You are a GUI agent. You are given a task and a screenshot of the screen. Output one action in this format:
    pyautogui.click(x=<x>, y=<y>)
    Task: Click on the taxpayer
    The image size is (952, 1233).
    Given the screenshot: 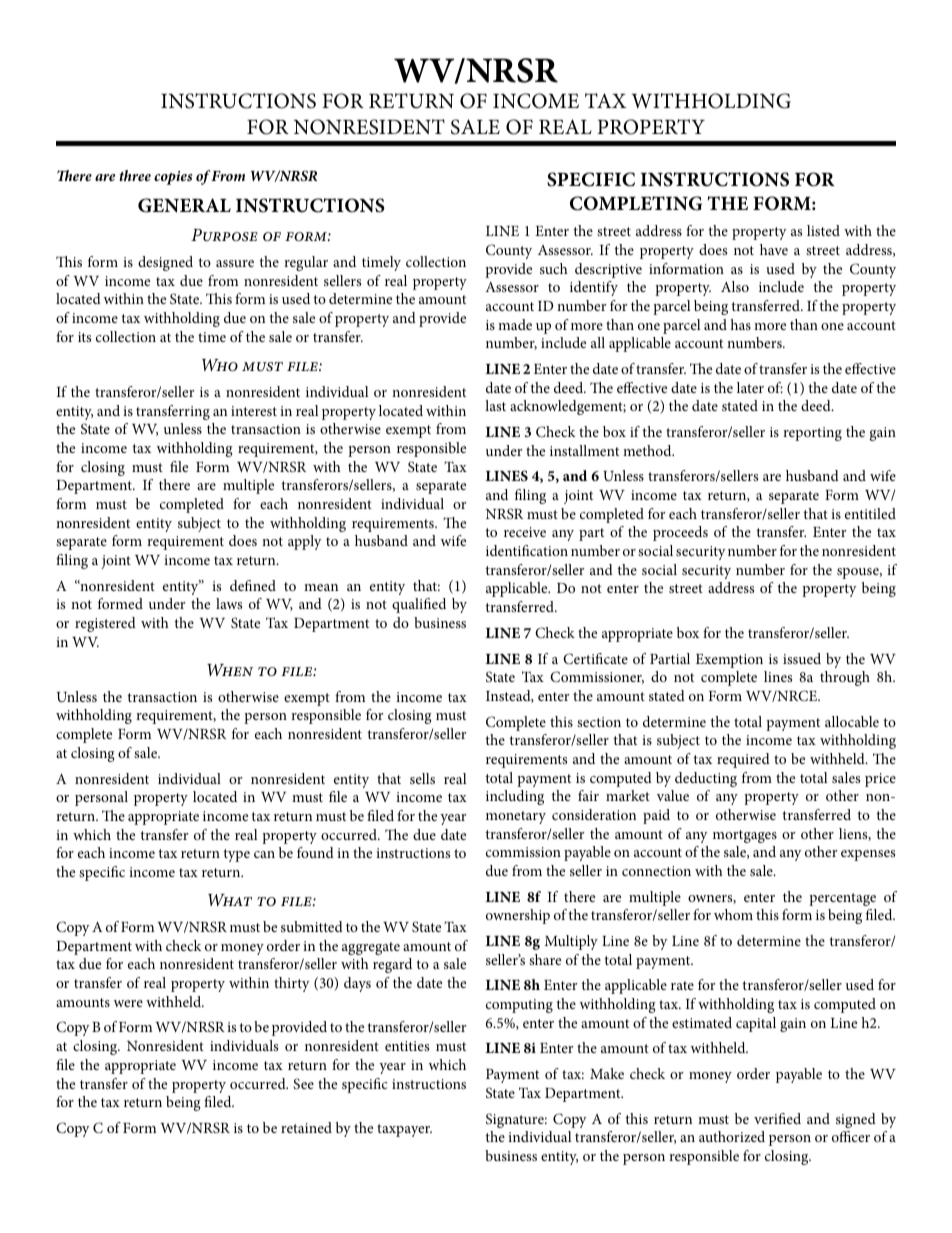 What is the action you would take?
    pyautogui.click(x=404, y=1130)
